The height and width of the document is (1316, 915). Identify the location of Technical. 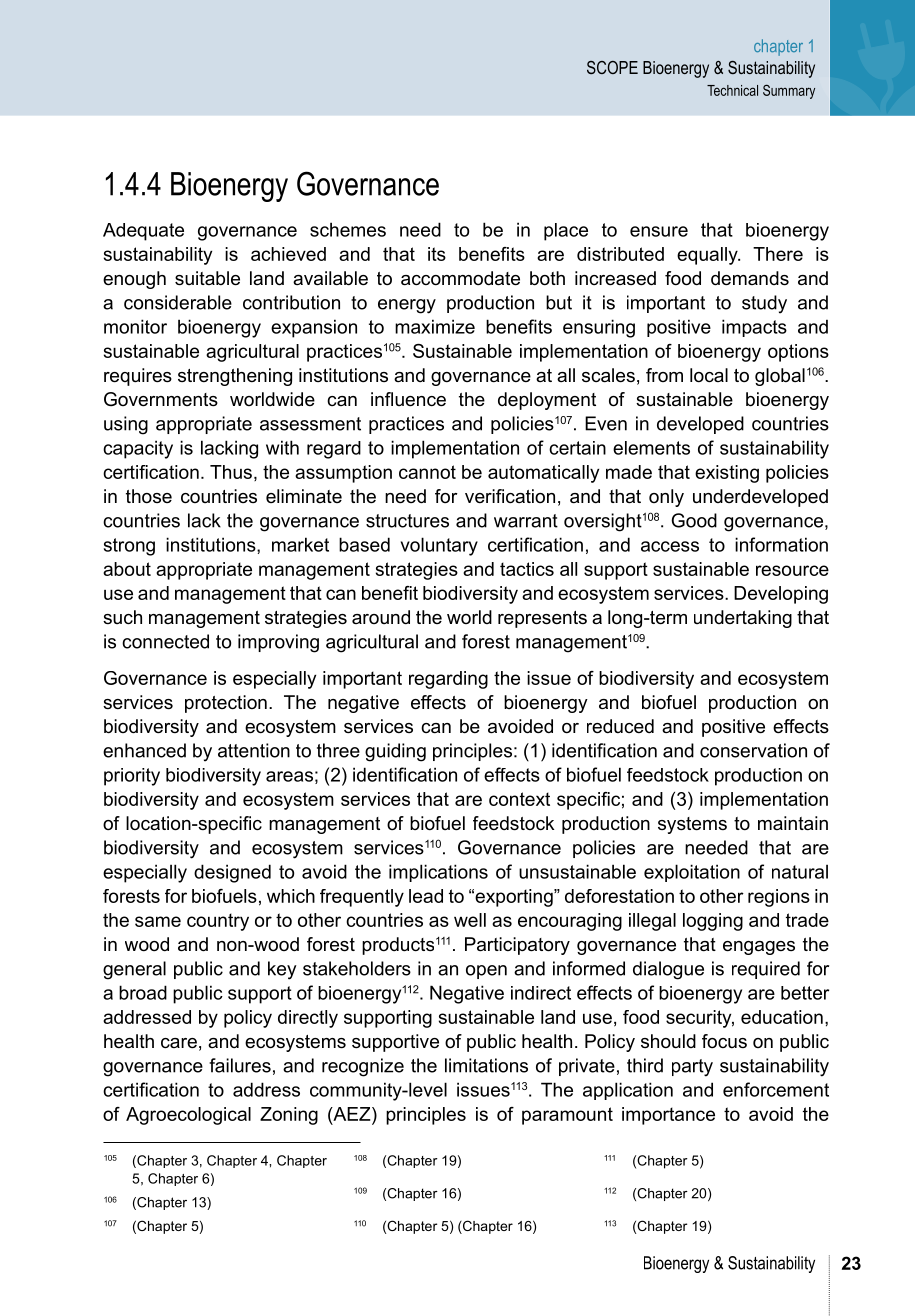
(732, 90).
